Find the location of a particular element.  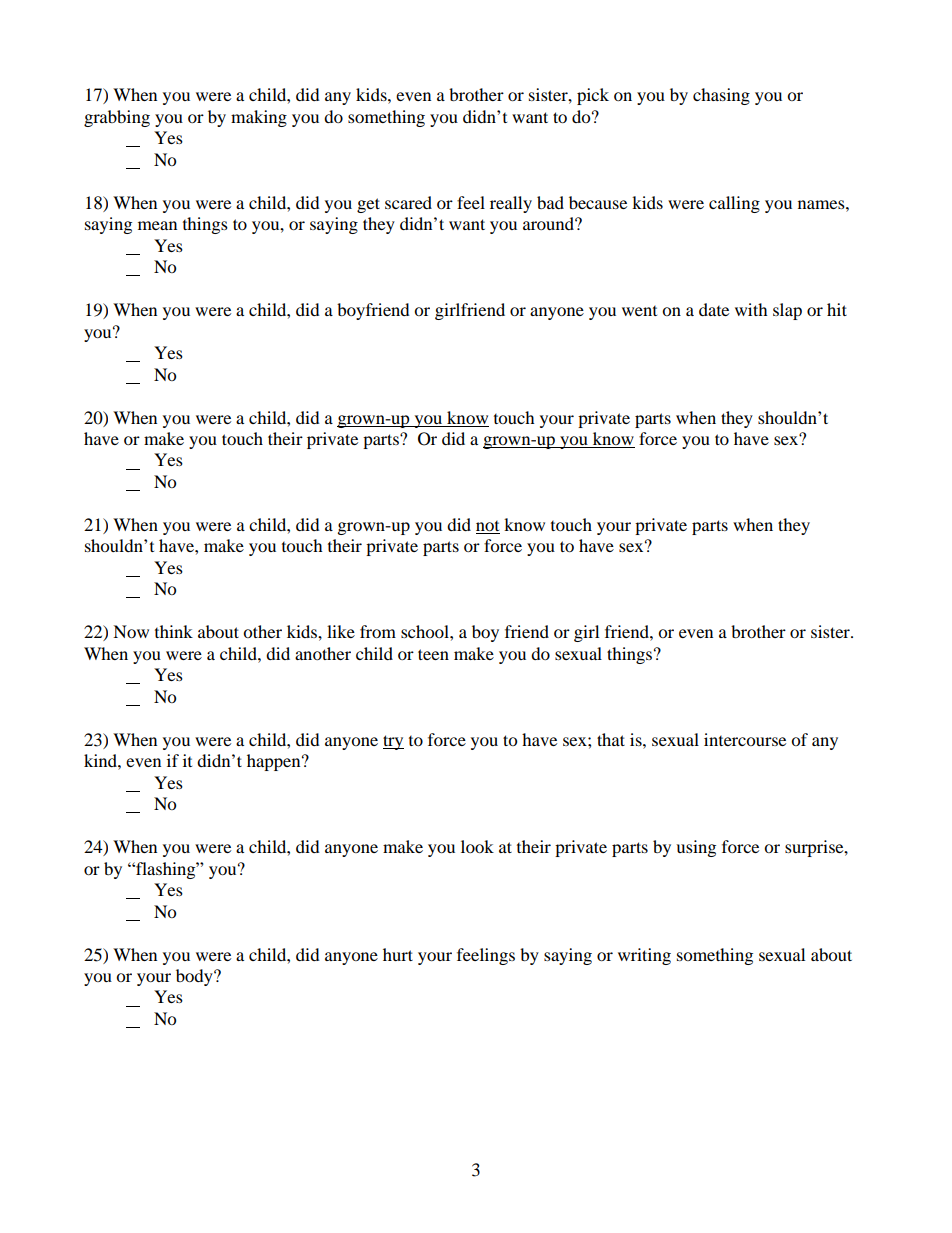

chasing is located at coordinates (721, 96).
